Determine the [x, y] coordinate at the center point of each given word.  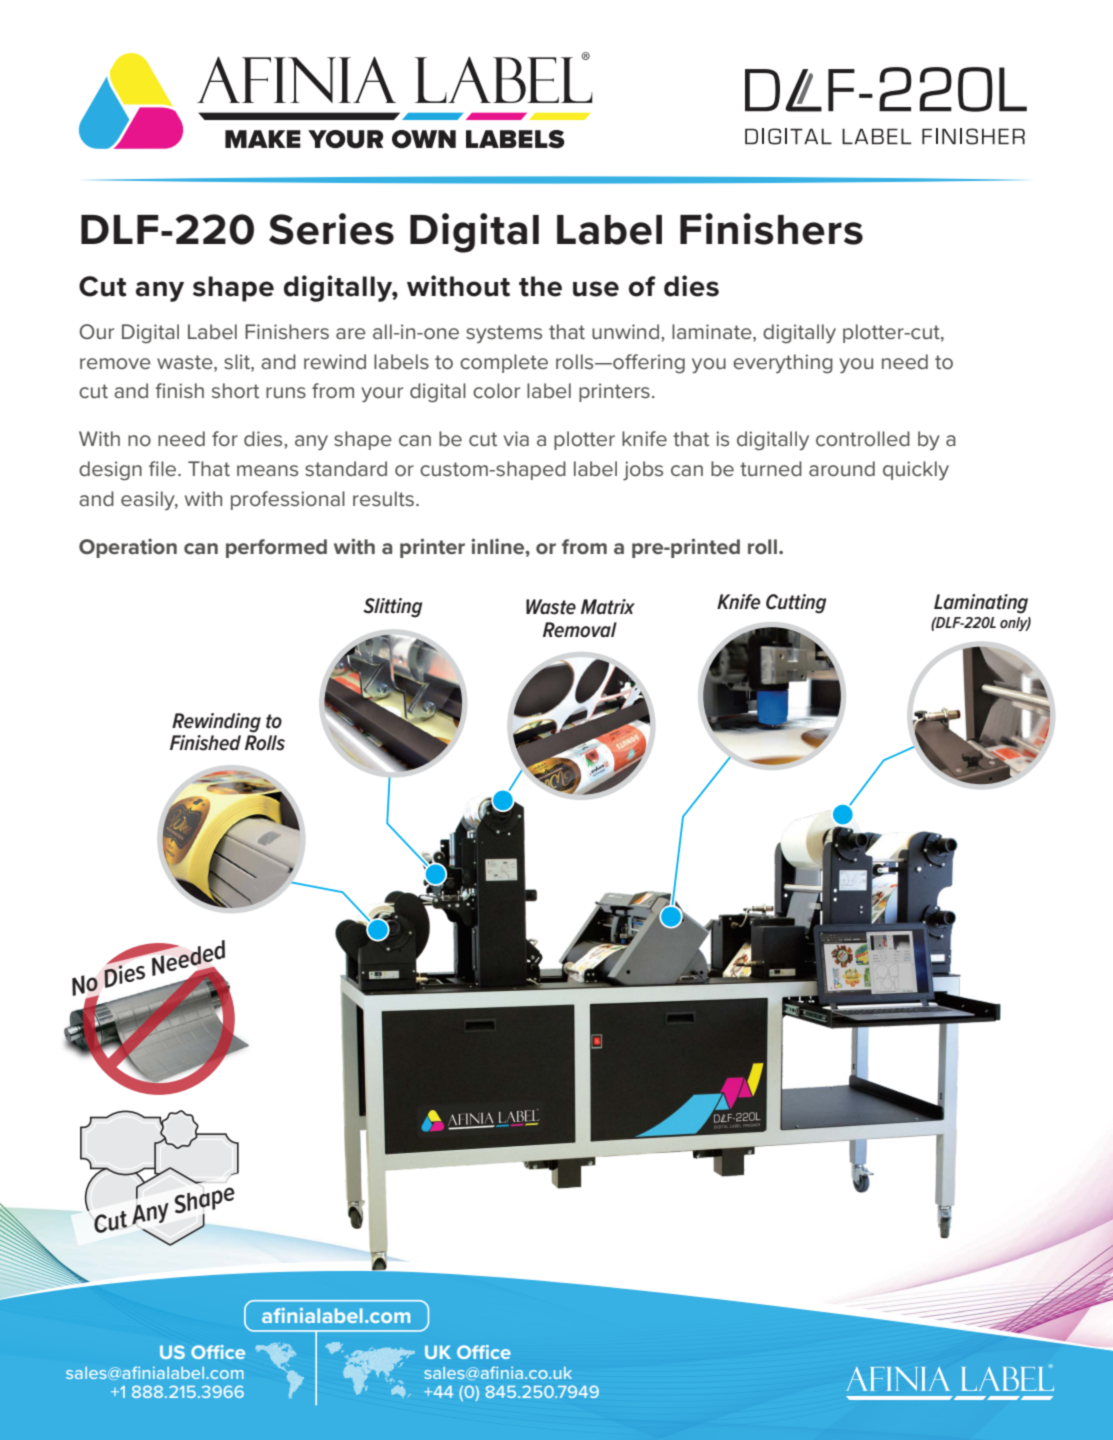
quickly [916, 471]
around [842, 468]
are [351, 333]
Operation [128, 548]
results [383, 498]
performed [276, 548]
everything [783, 363]
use [596, 289]
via [516, 438]
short [235, 390]
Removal [580, 630]
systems [504, 334]
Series [331, 229]
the [540, 286]
